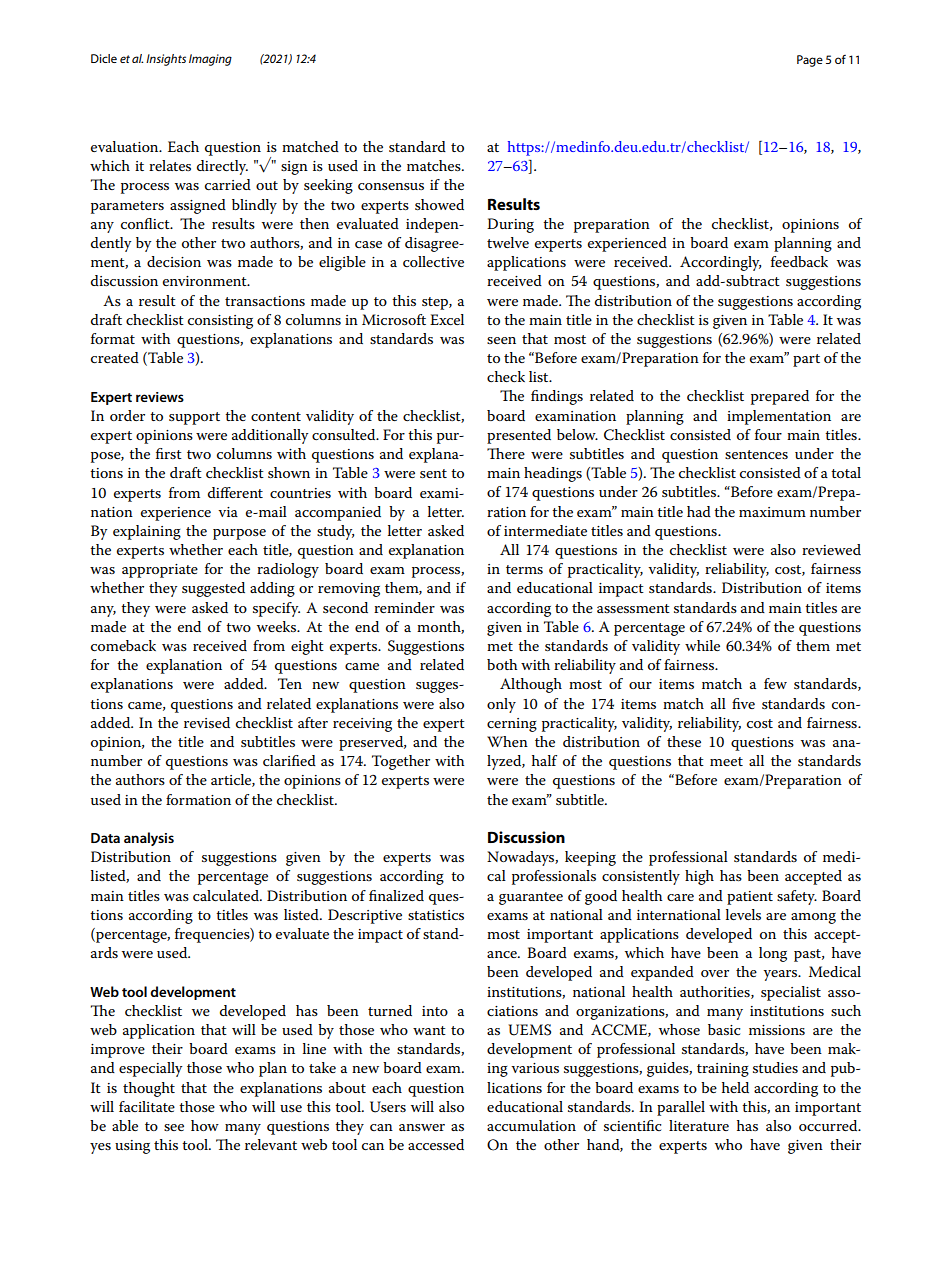 The width and height of the page is (952, 1265). What do you see at coordinates (806, 360) in the page?
I see `part` at bounding box center [806, 360].
